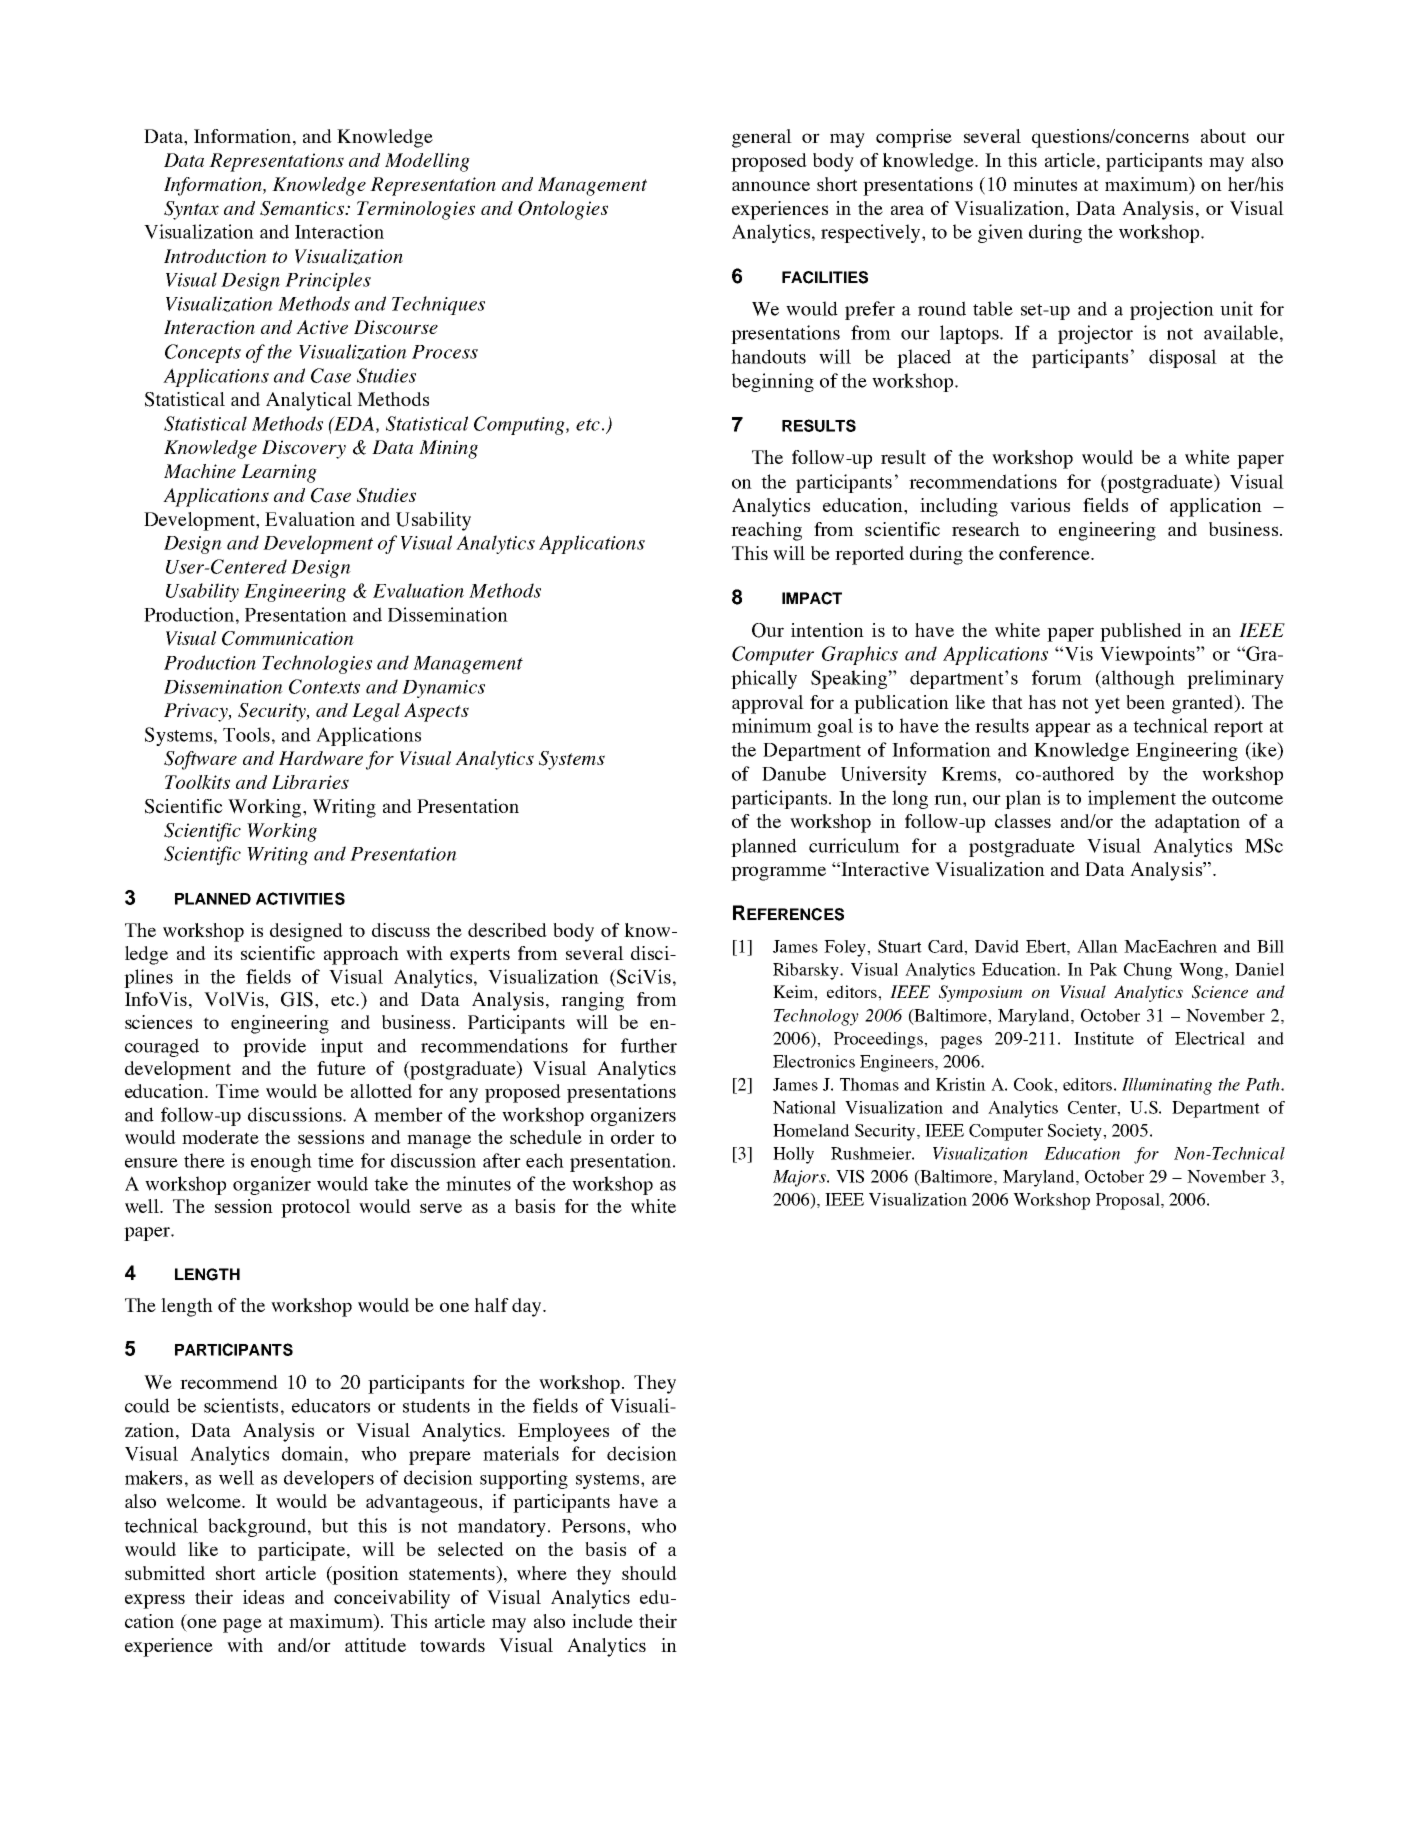 This screenshot has width=1409, height=1823. I want to click on should, so click(649, 1573).
